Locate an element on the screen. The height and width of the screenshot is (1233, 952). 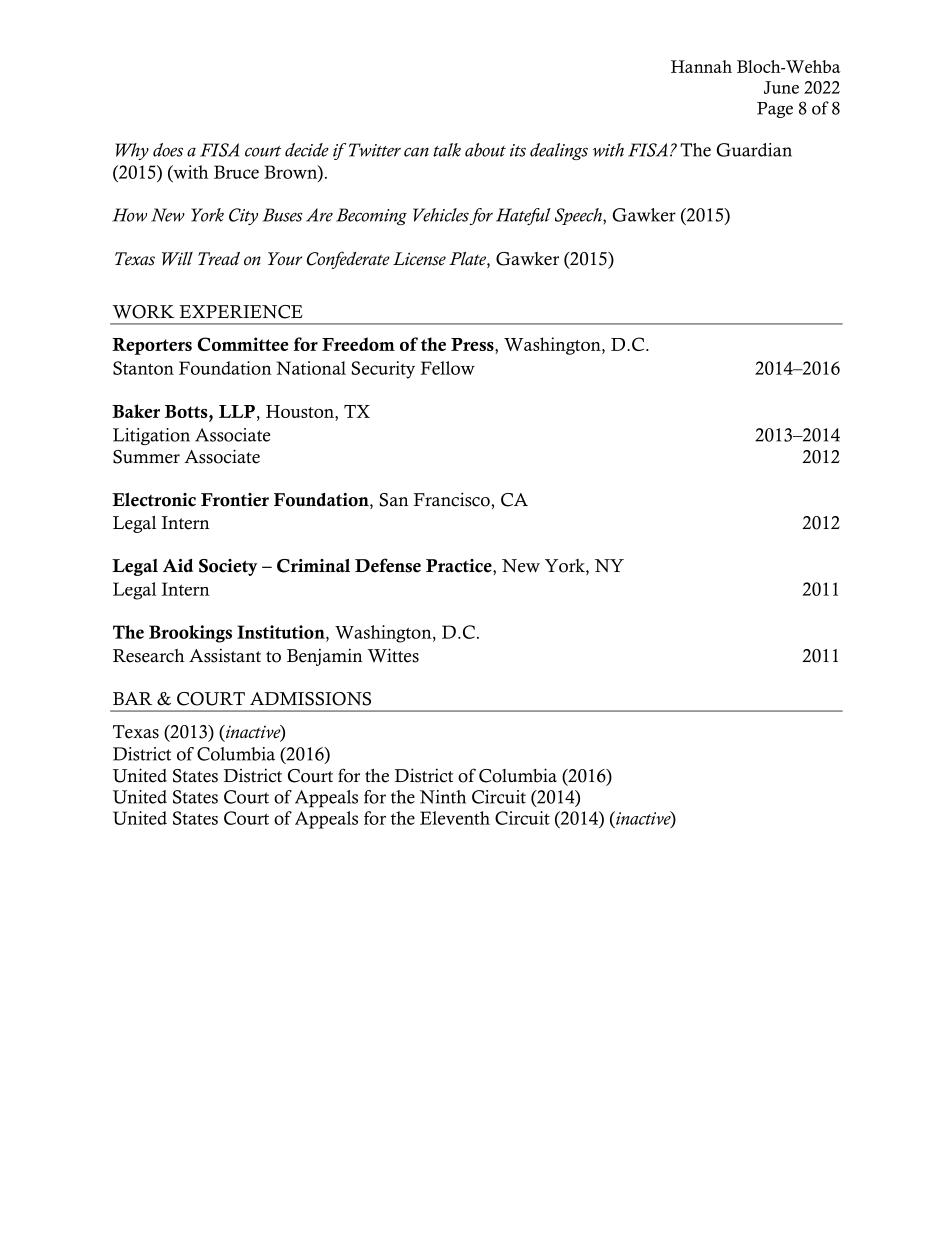
Ninth is located at coordinates (443, 797).
